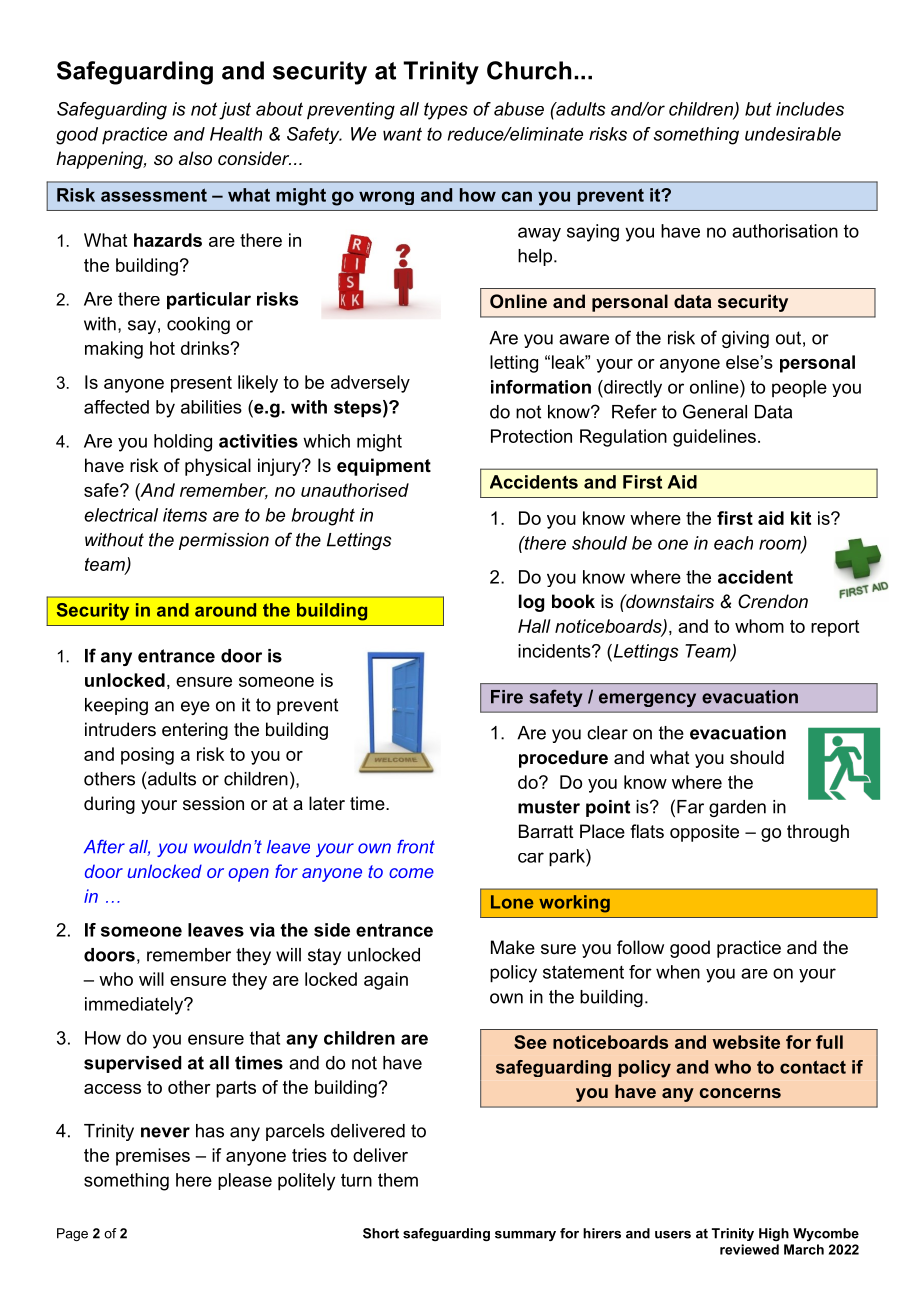 Image resolution: width=924 pixels, height=1308 pixels. Describe the element at coordinates (758, 109) in the screenshot. I see `but` at that location.
